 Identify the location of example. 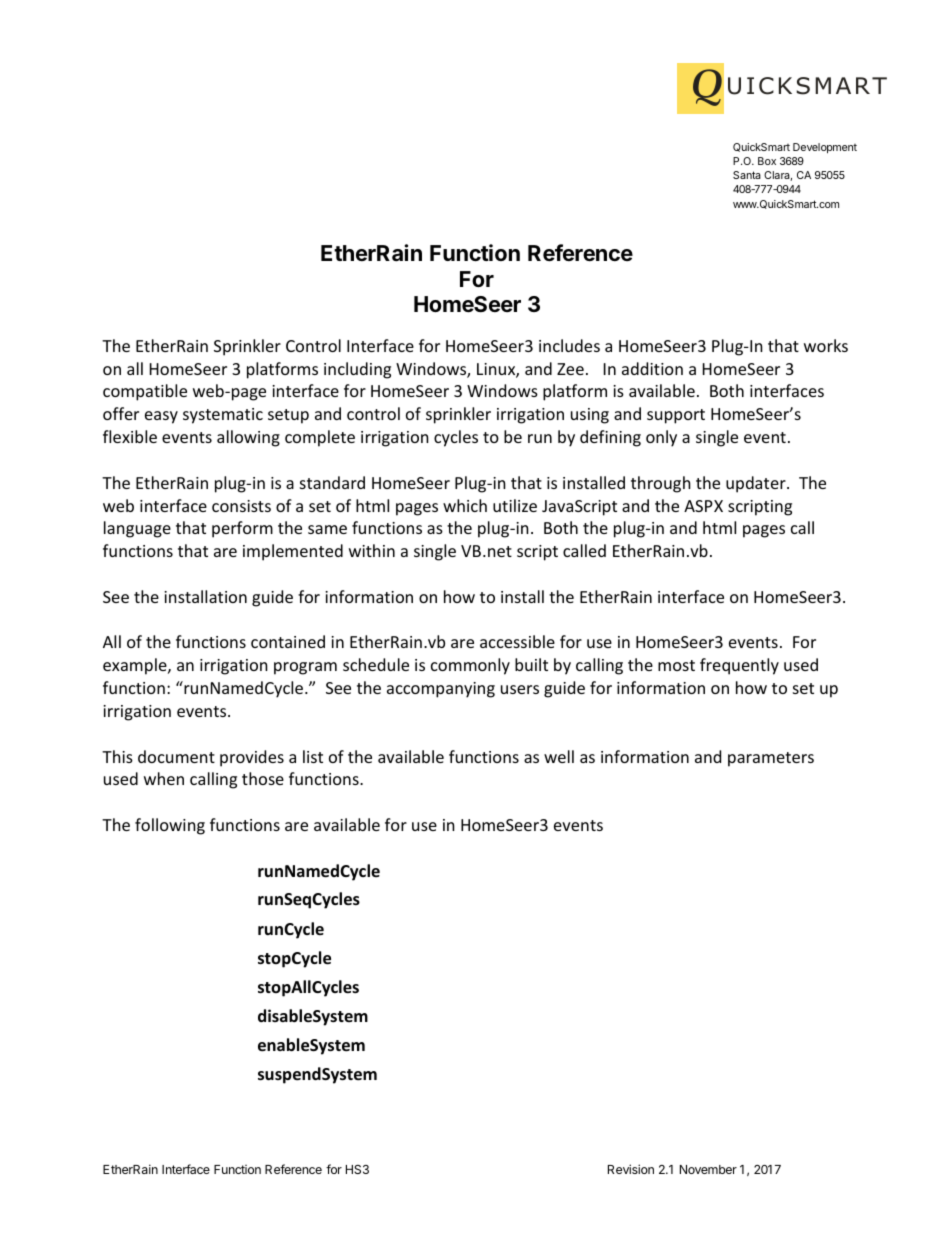
(136, 666).
